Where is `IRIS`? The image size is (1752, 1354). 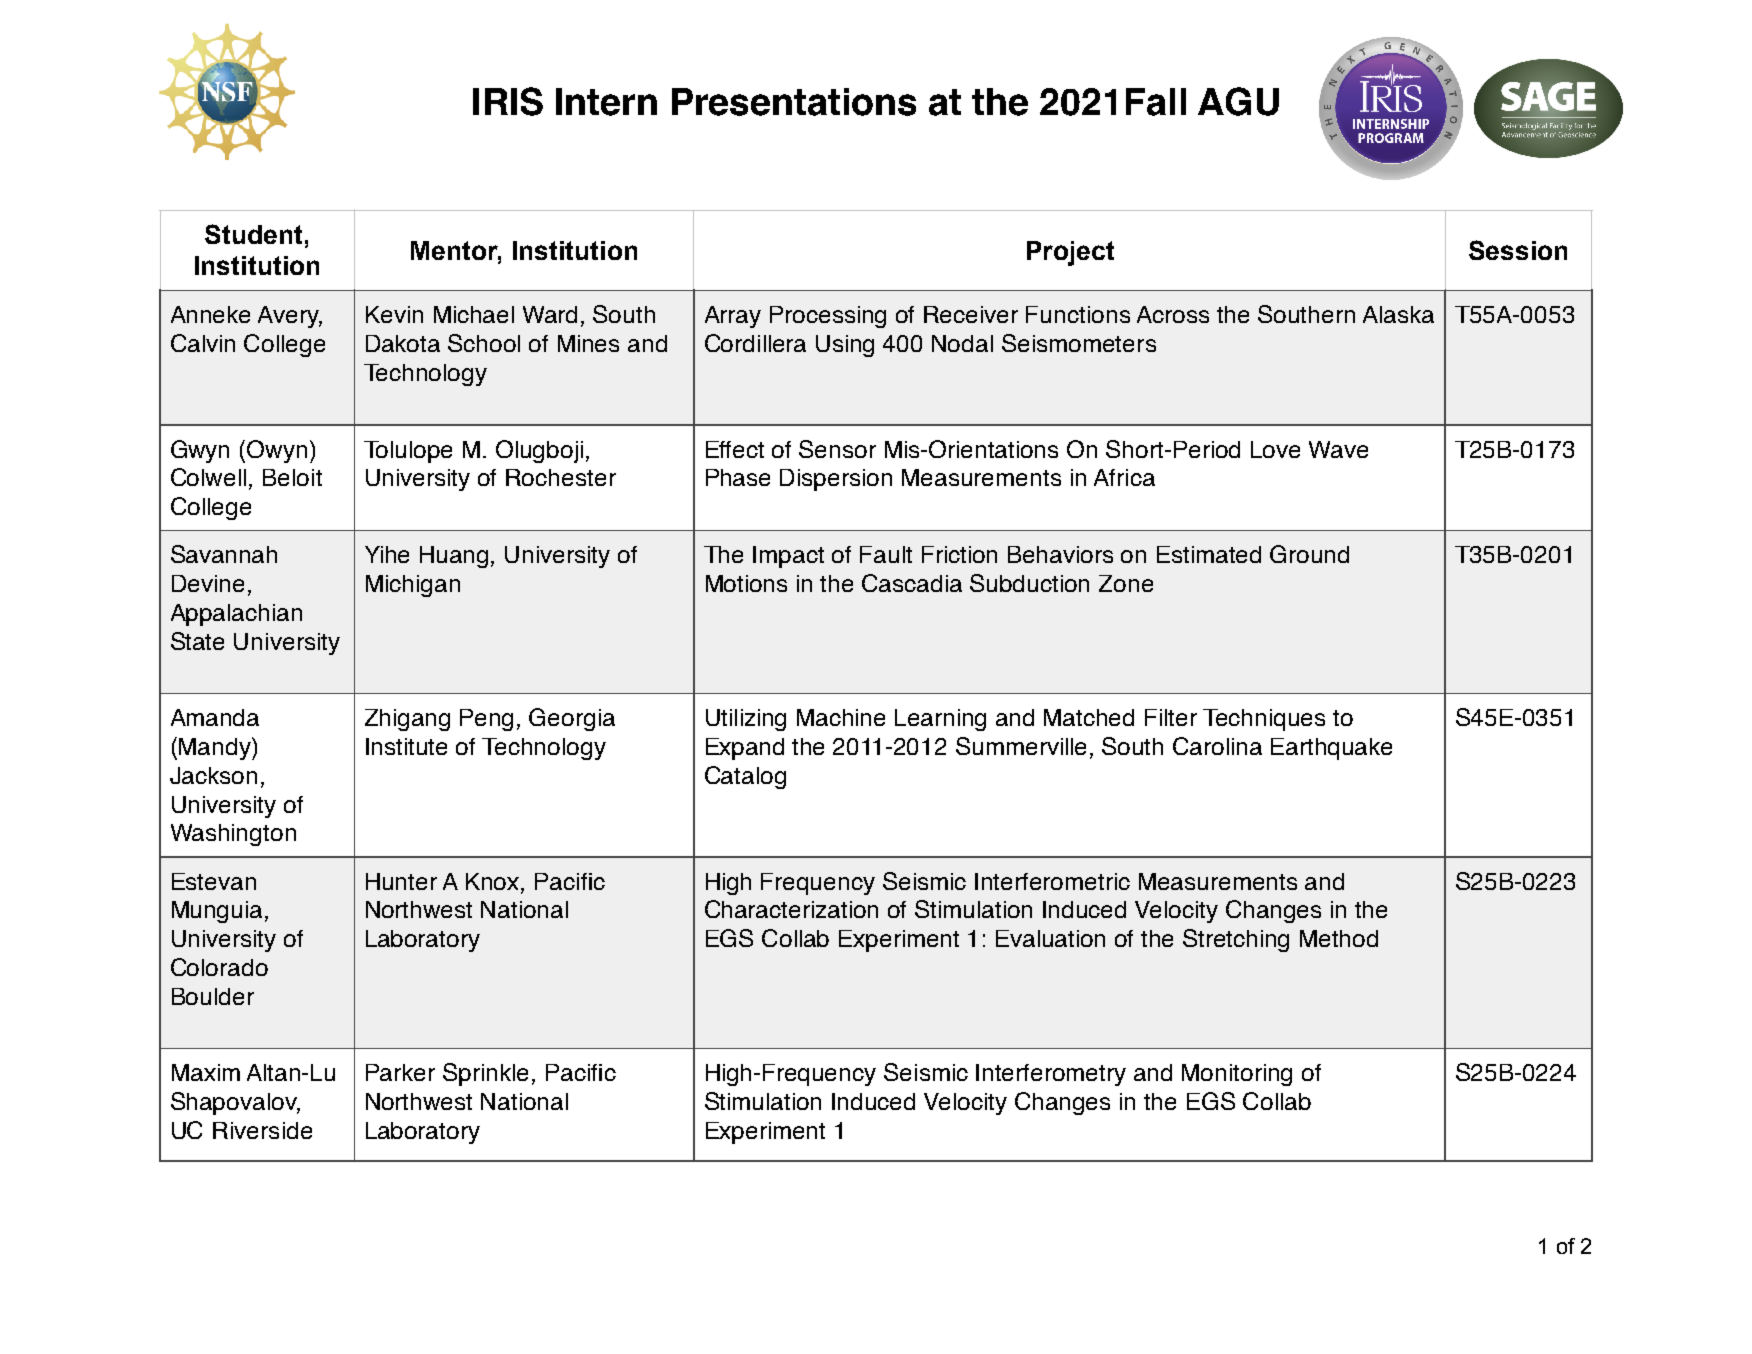
IRIS is located at coordinates (508, 101).
